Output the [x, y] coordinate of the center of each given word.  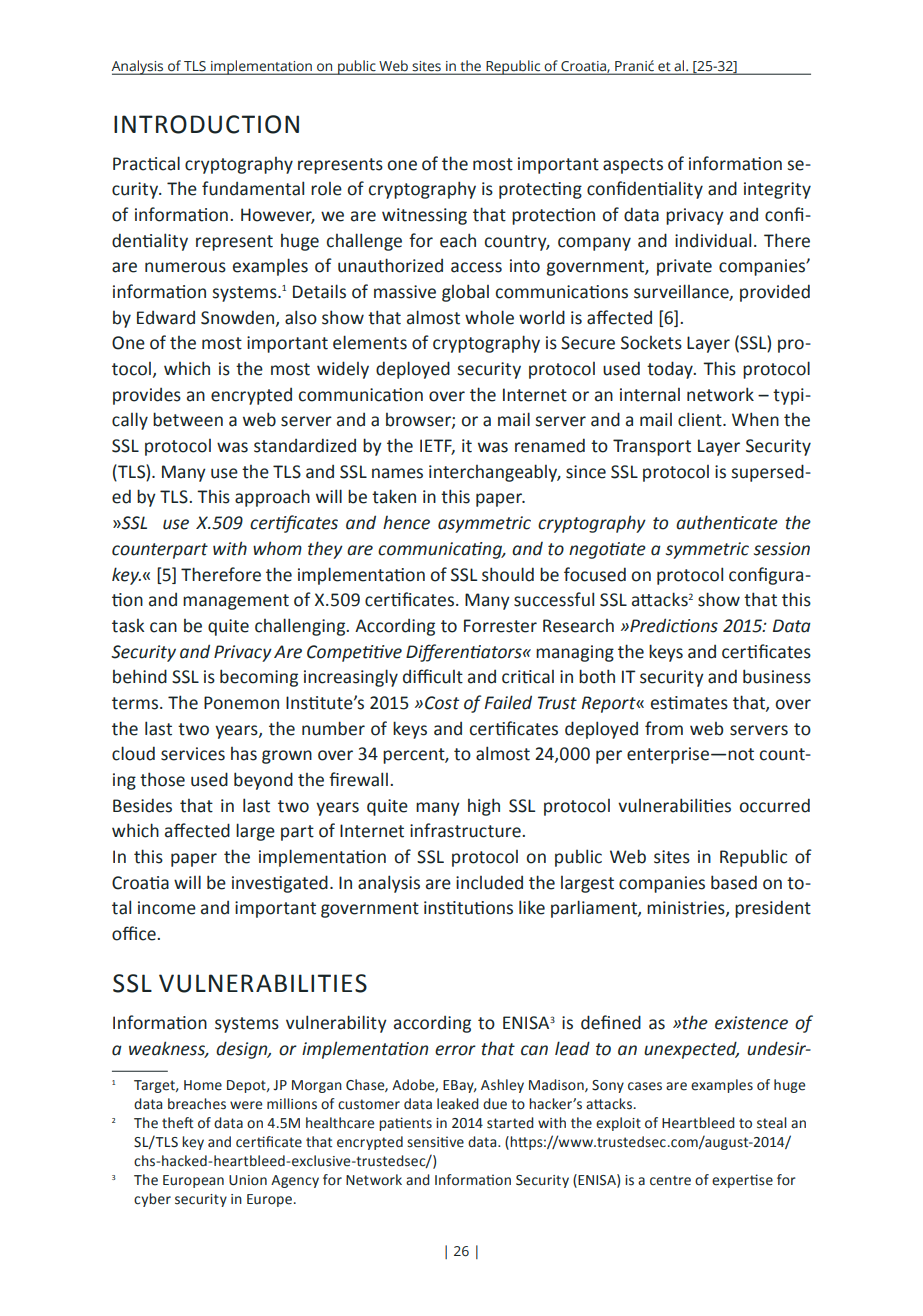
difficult [433, 676]
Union [248, 1180]
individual [713, 240]
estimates [689, 703]
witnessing [424, 216]
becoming [259, 678]
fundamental [253, 188]
